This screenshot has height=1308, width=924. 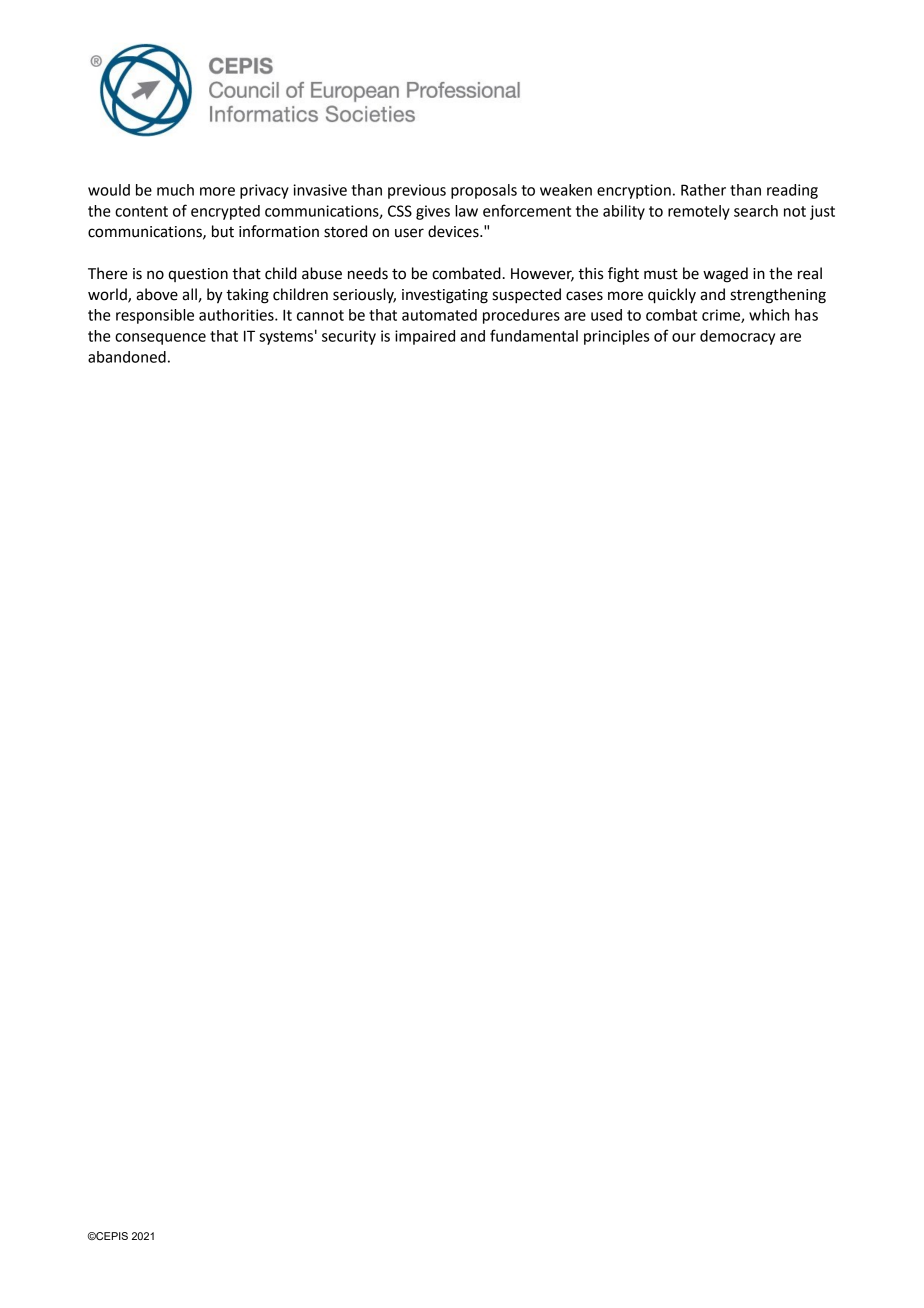 I want to click on abandoned, so click(x=127, y=357).
